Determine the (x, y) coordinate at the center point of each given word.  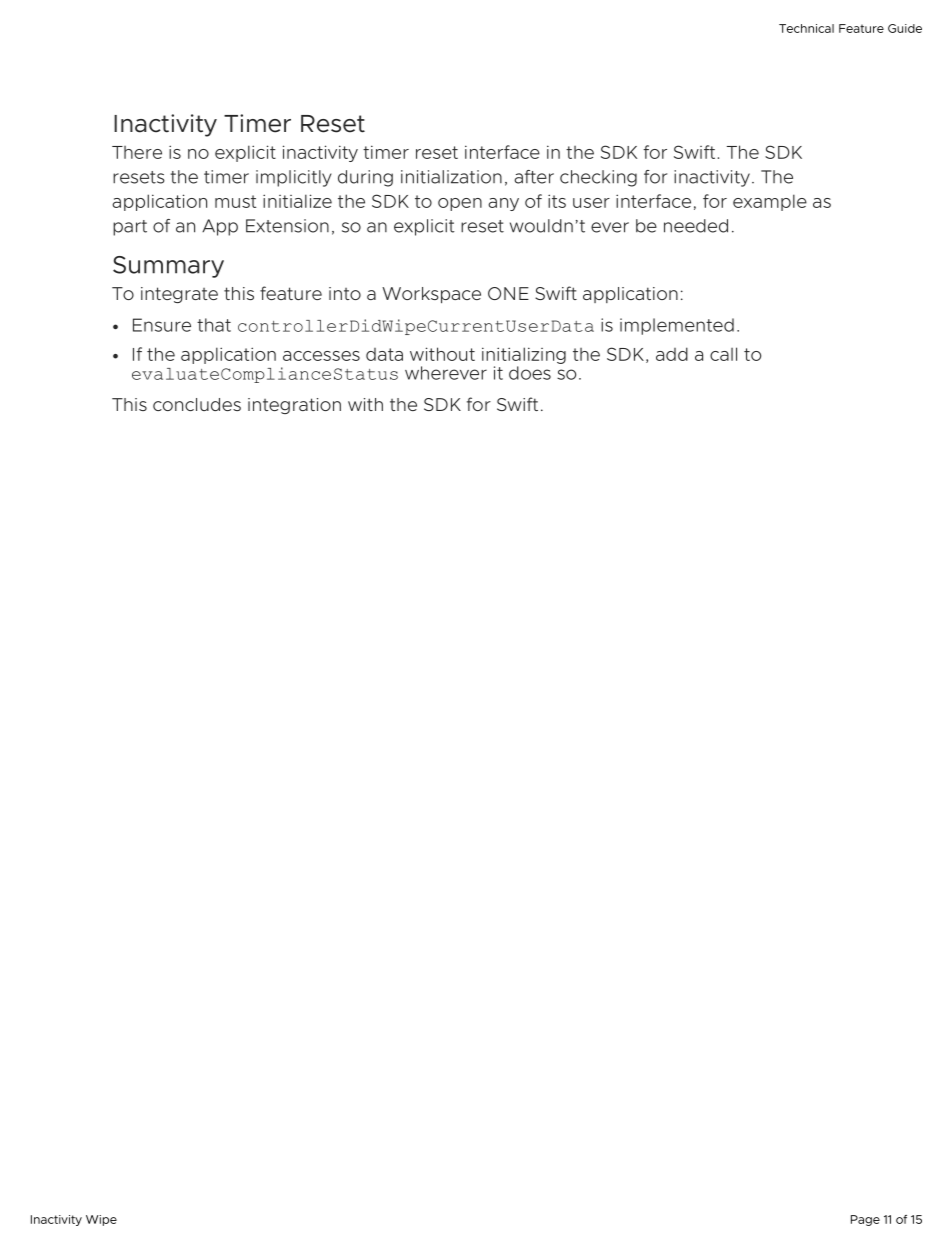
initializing (524, 355)
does (530, 373)
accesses (321, 356)
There (137, 152)
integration (294, 406)
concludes (197, 404)
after (534, 177)
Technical (806, 28)
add (672, 354)
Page (865, 1220)
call (723, 354)
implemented (677, 326)
